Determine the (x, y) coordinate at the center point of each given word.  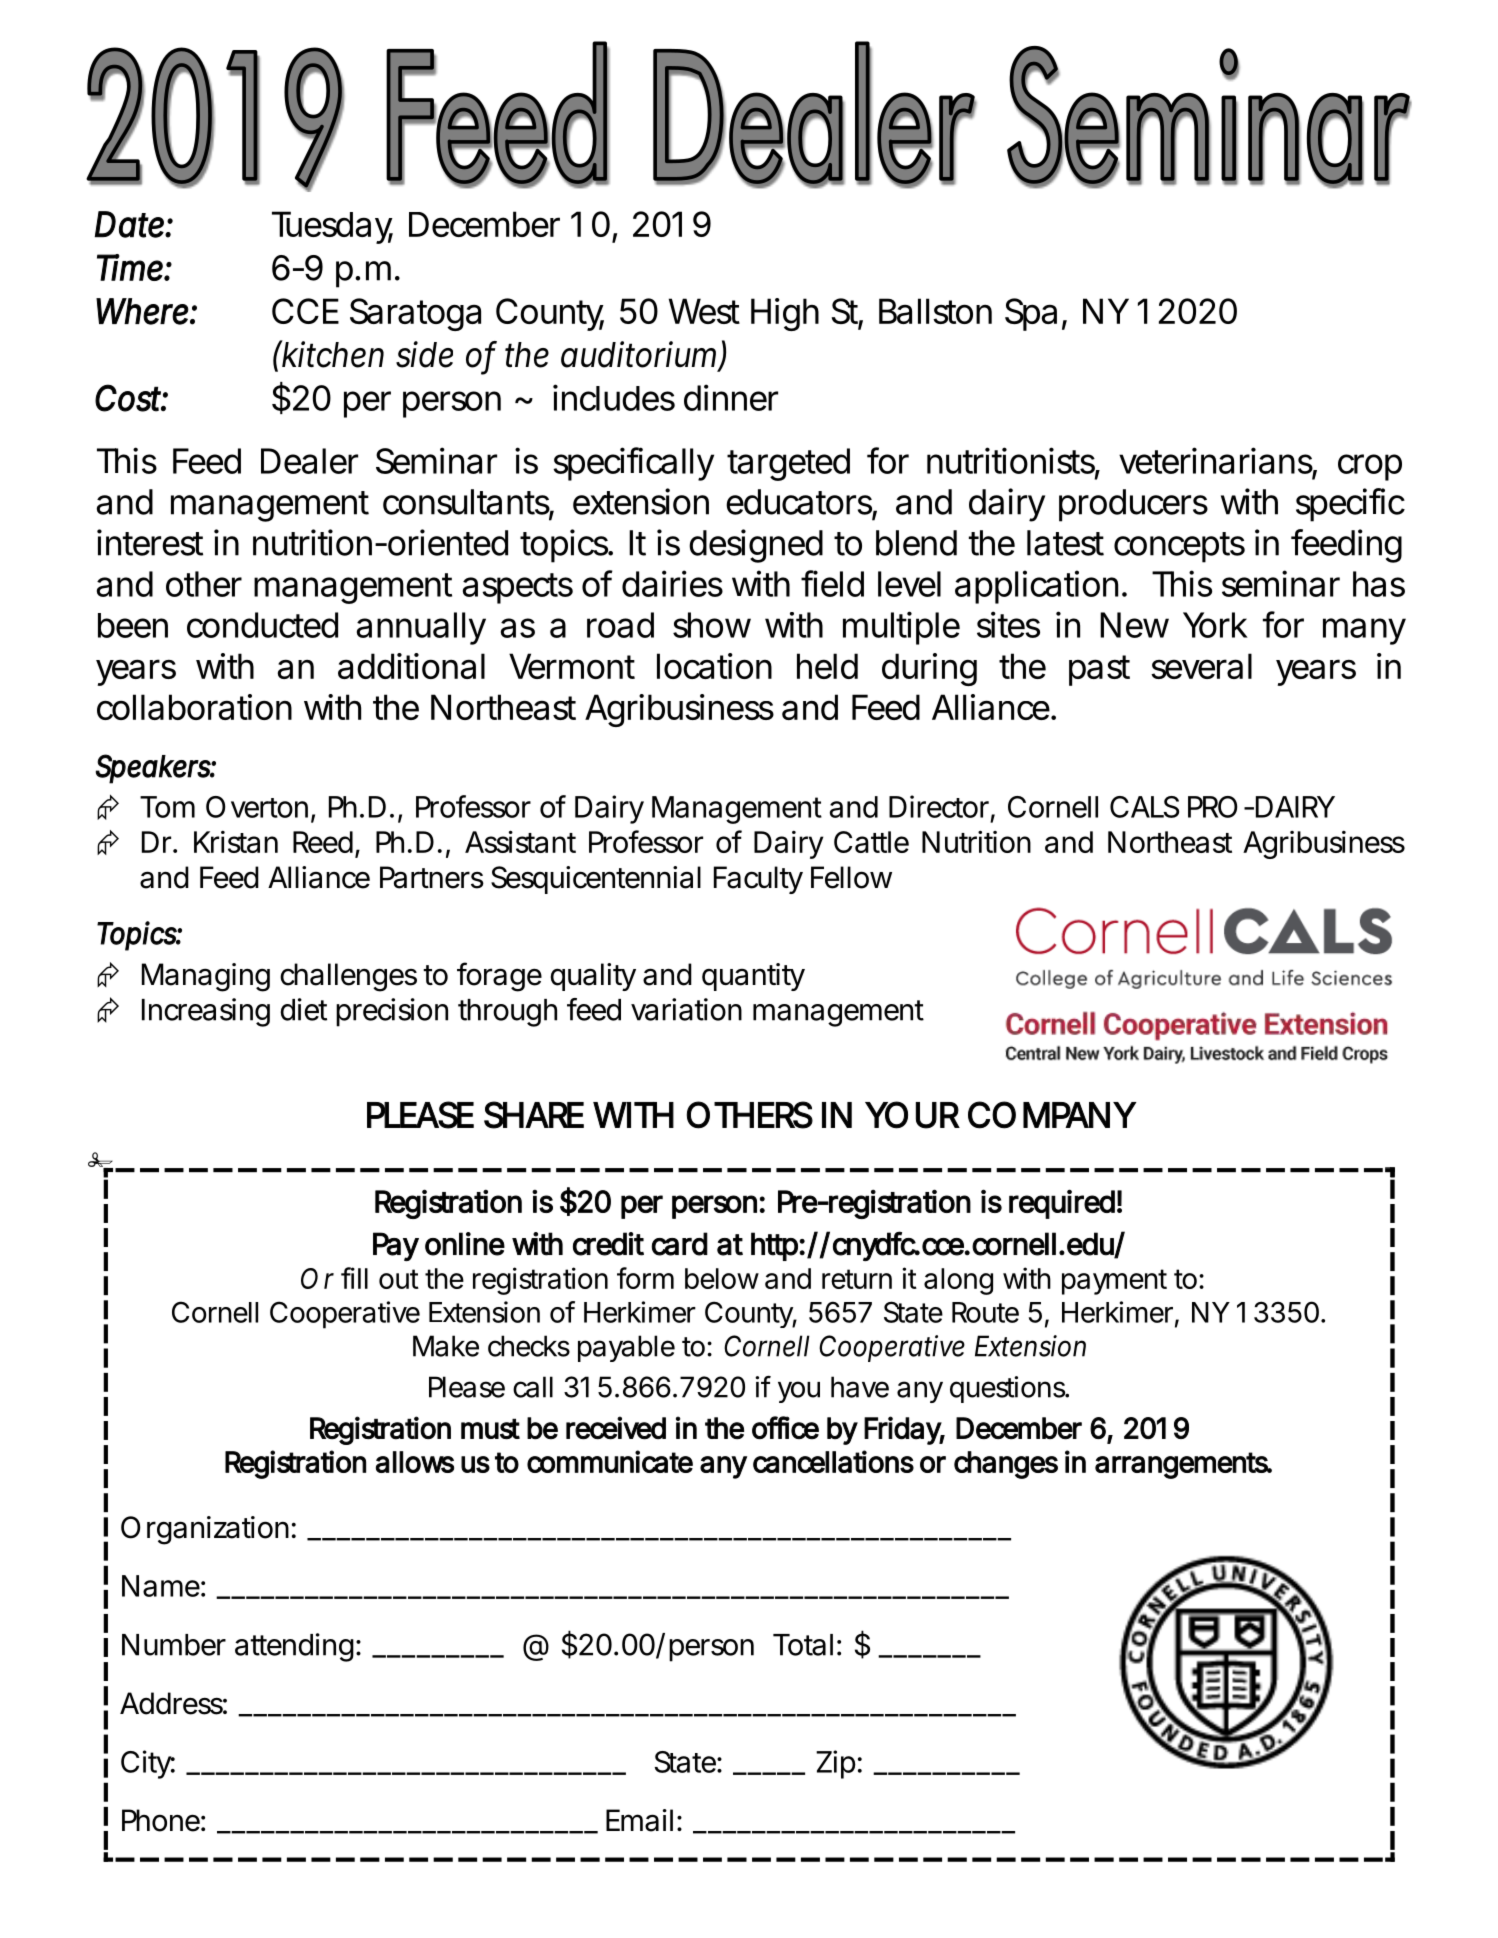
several (1201, 666)
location (714, 666)
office (785, 1428)
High (785, 314)
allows (415, 1462)
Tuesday (332, 227)
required (1062, 1204)
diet (303, 1009)
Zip (836, 1764)
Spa (1031, 314)
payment (1114, 1282)
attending (294, 1647)
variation (686, 1009)
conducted (262, 625)
